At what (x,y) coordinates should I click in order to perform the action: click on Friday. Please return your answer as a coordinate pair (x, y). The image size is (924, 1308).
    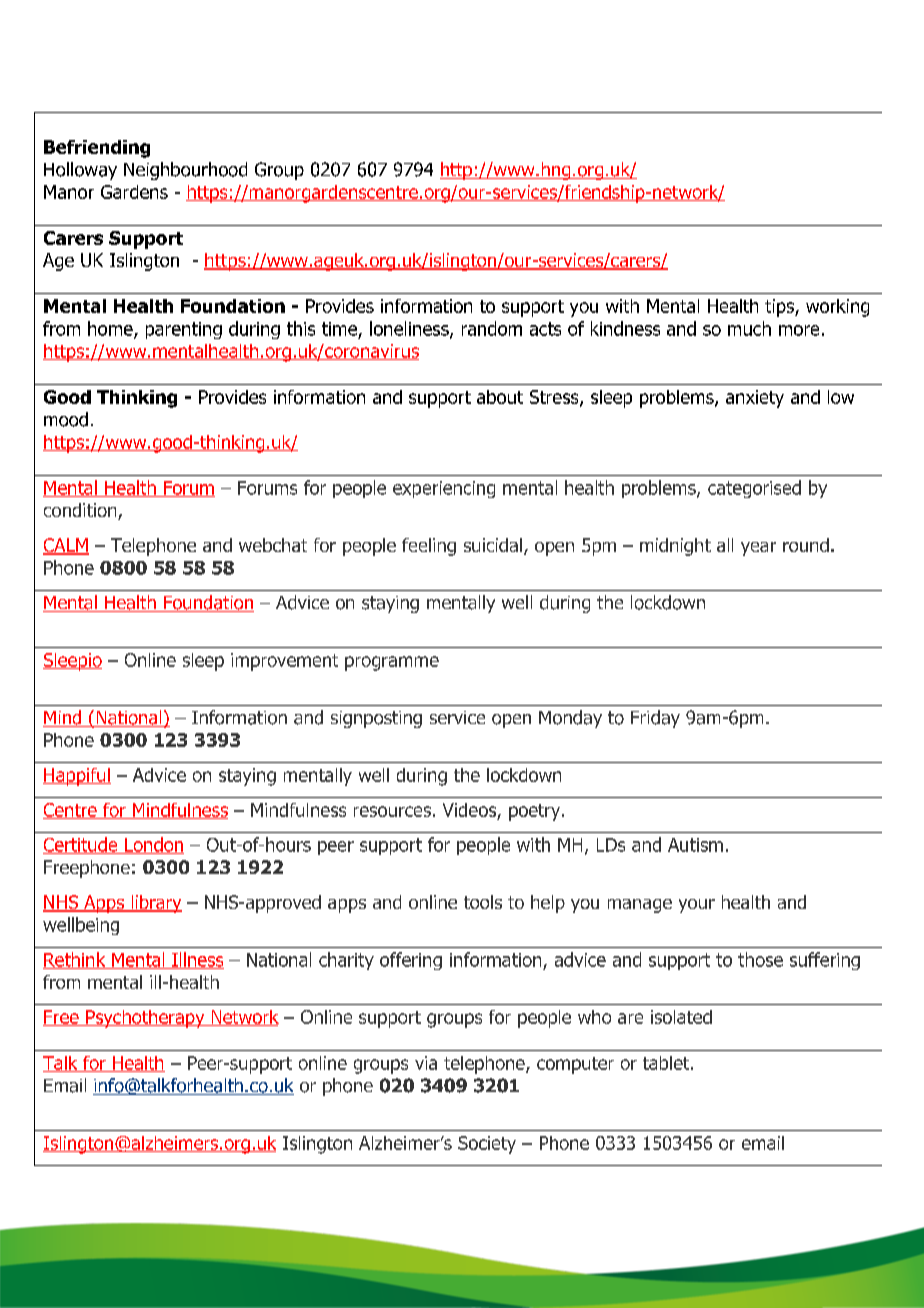
    Looking at the image, I should click on (655, 719).
